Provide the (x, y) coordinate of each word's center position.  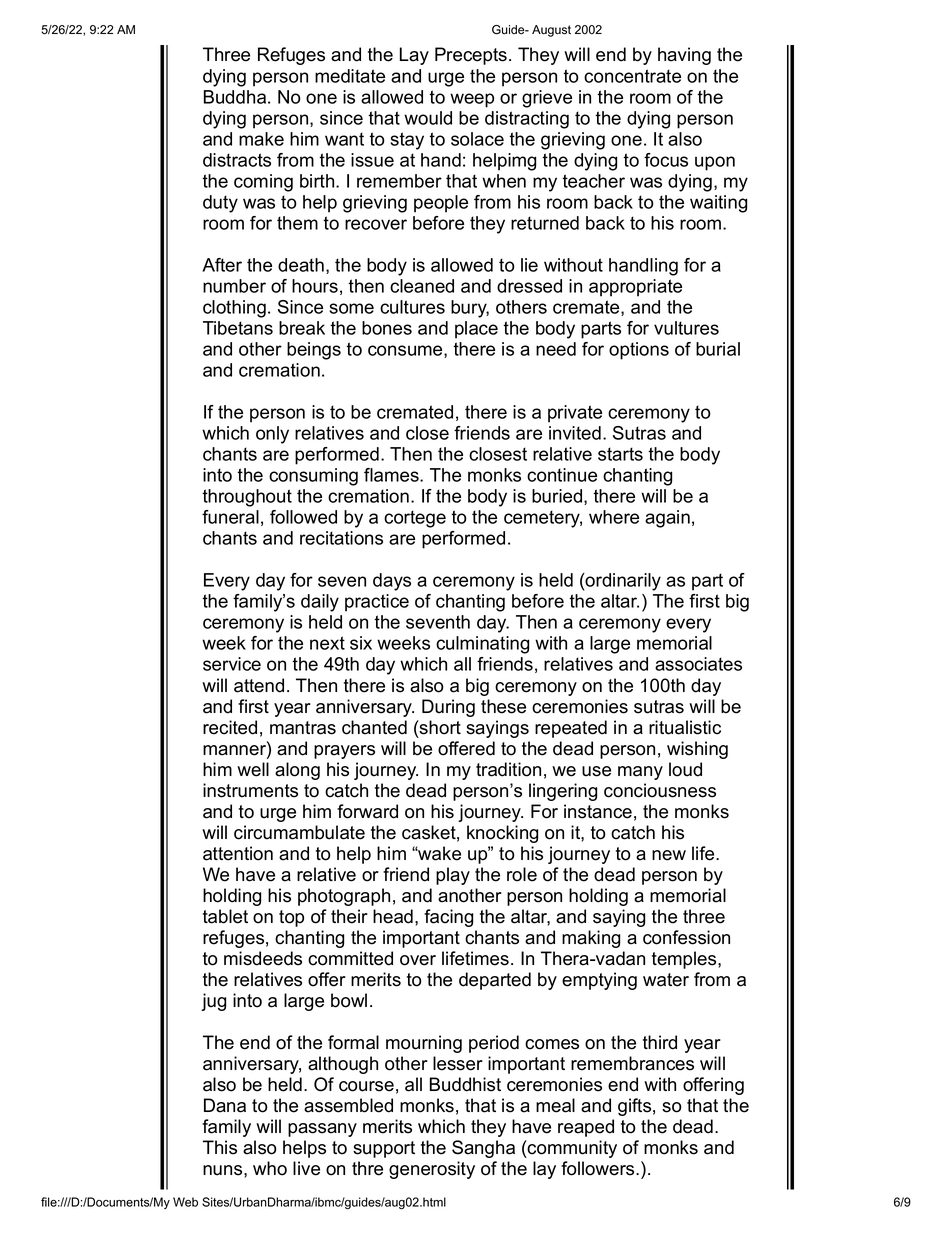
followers (599, 1168)
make (261, 139)
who (270, 1168)
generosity (432, 1170)
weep (472, 100)
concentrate (632, 76)
